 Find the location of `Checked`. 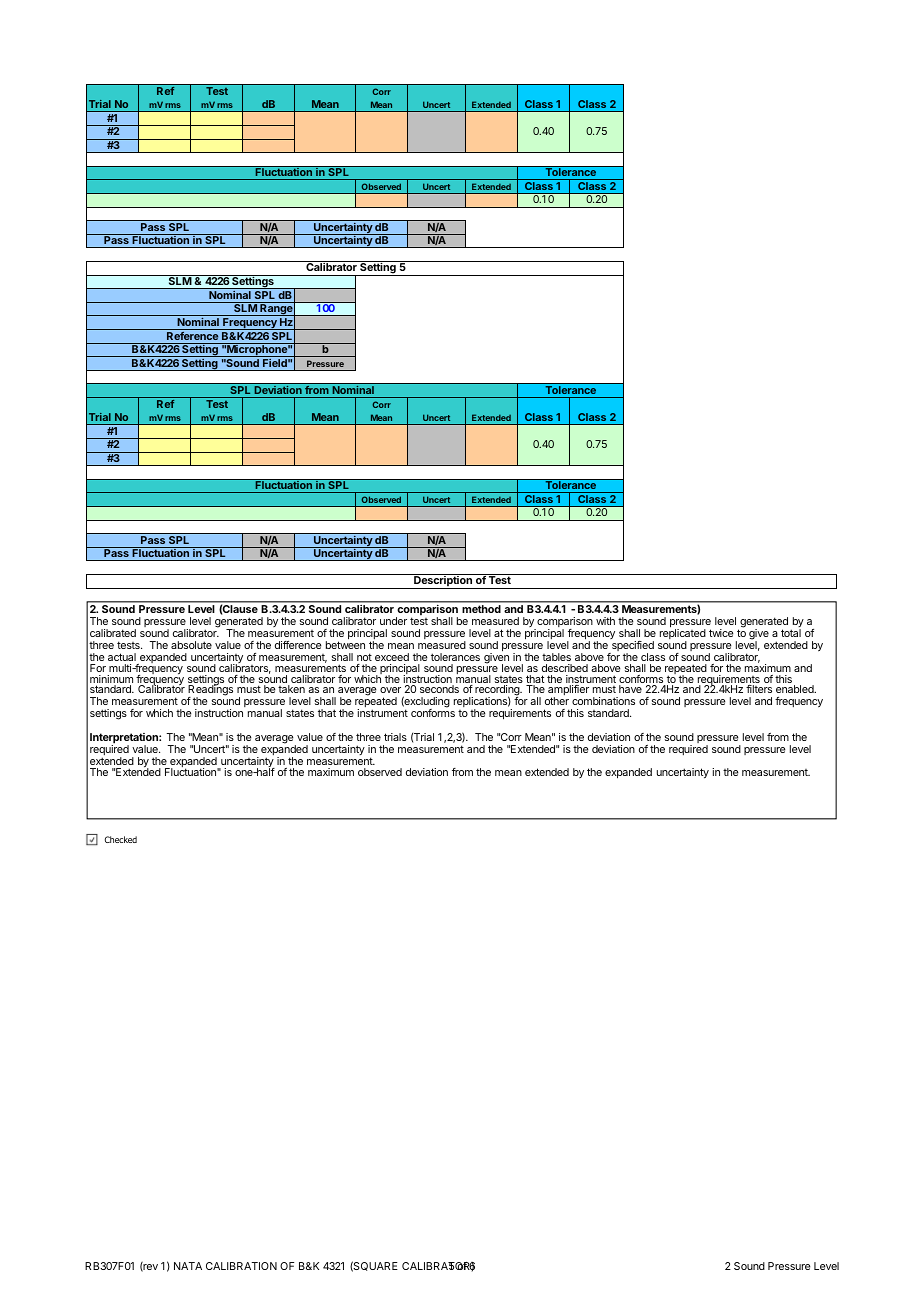

Checked is located at coordinates (121, 839).
